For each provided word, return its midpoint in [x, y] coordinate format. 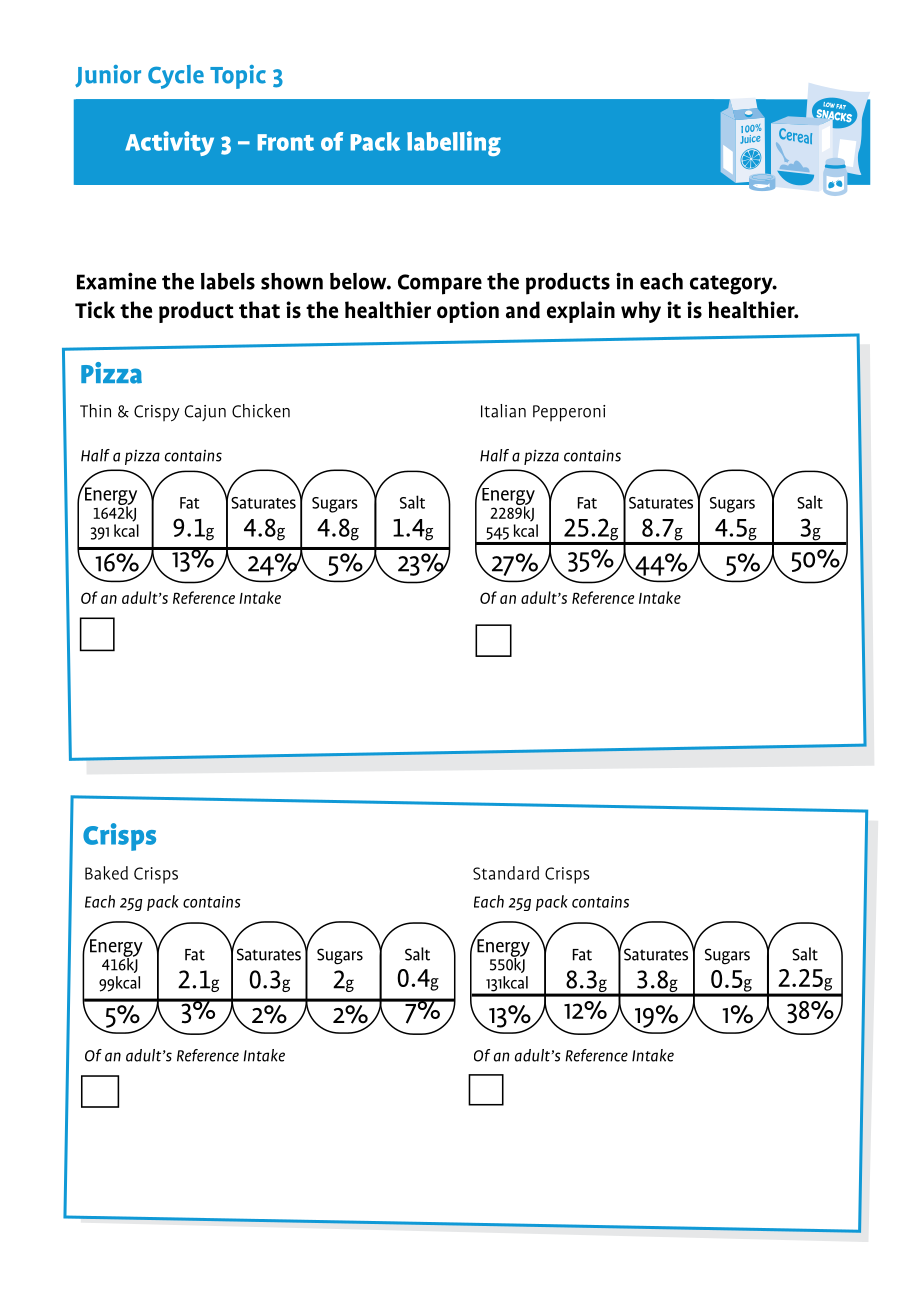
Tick [95, 310]
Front [286, 142]
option [468, 312]
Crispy [157, 413]
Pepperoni [569, 413]
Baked [106, 873]
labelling [454, 143]
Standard [506, 873]
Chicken [261, 411]
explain [581, 312]
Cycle [176, 77]
